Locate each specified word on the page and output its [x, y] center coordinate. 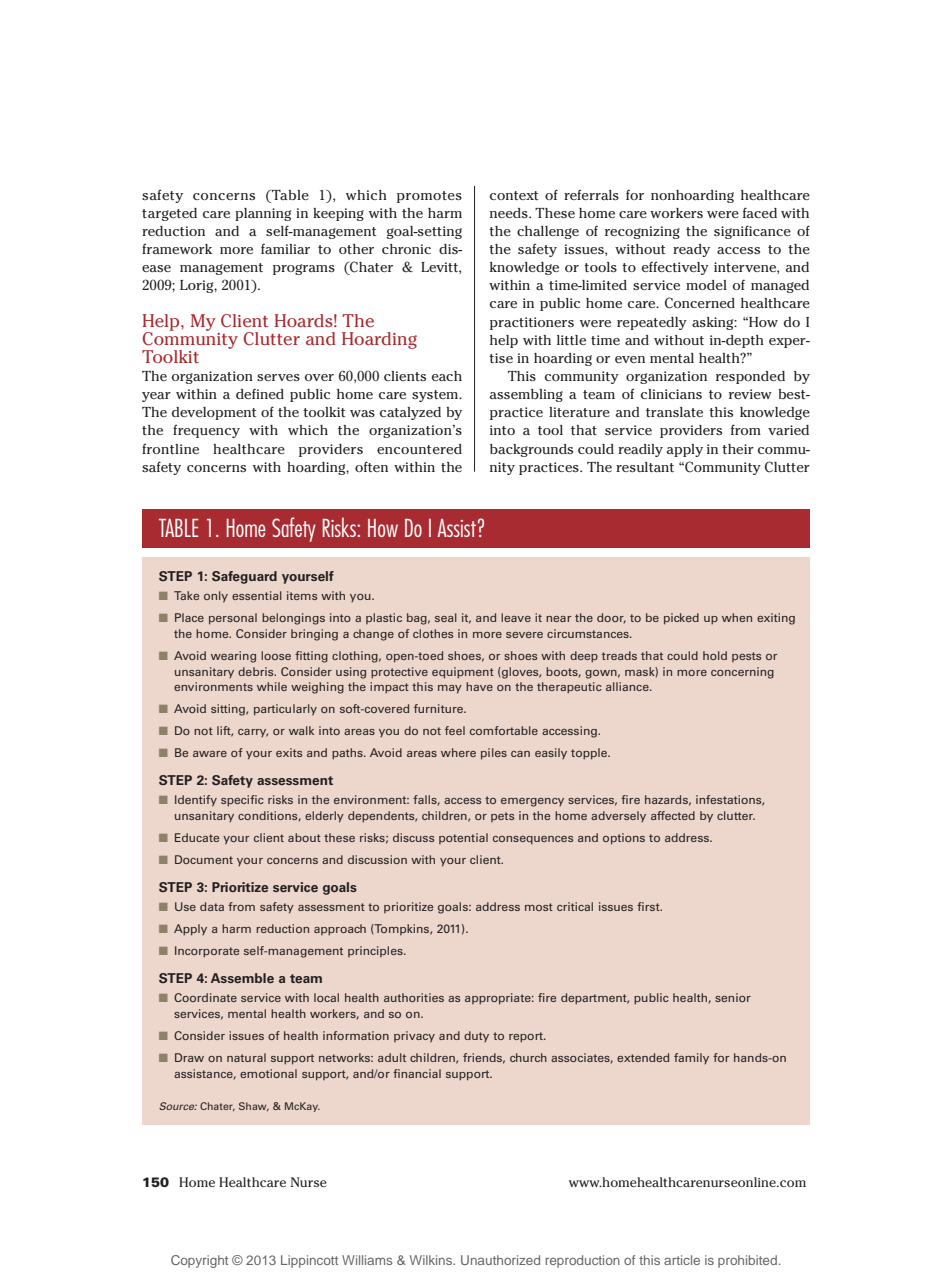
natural [246, 1057]
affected [673, 815]
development [214, 413]
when [737, 617]
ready [691, 250]
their [738, 449]
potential [463, 838]
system [436, 396]
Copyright [199, 1261]
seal [446, 617]
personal [233, 619]
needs [510, 213]
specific [242, 801]
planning [263, 214]
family [691, 1058]
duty [476, 1036]
